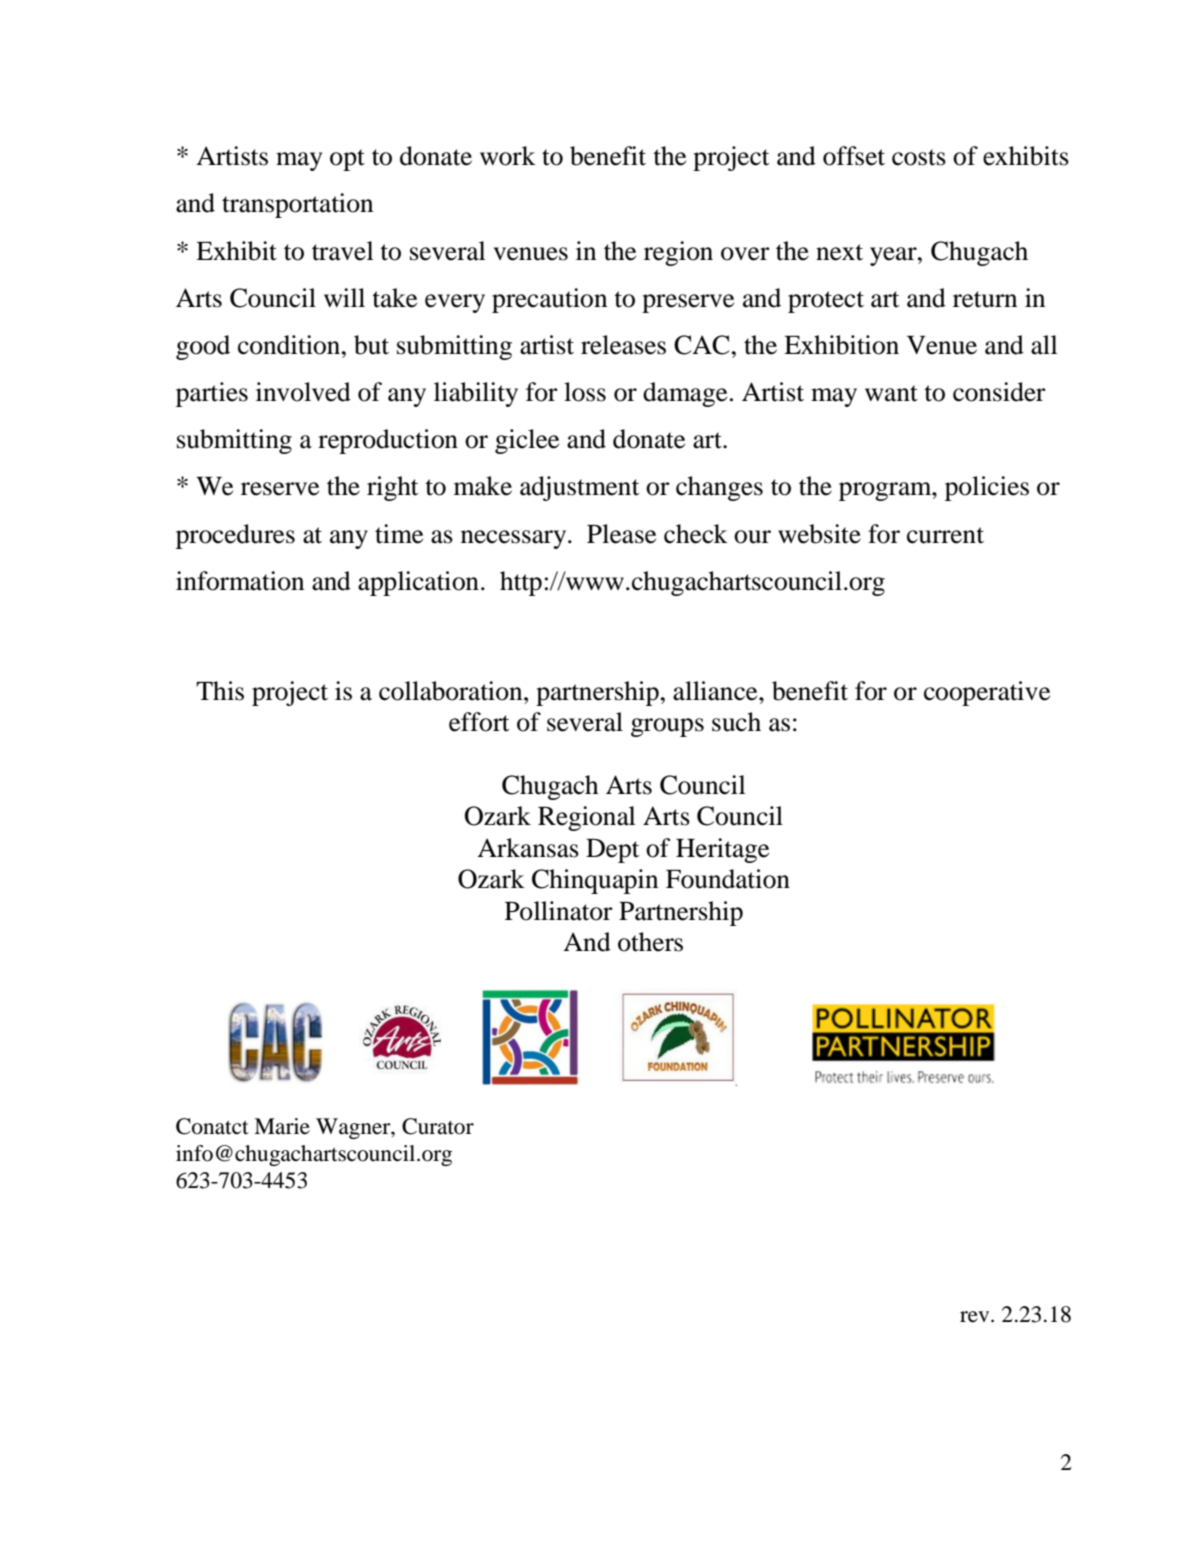  Describe the element at coordinates (212, 1126) in the page. I see `Conatct` at that location.
